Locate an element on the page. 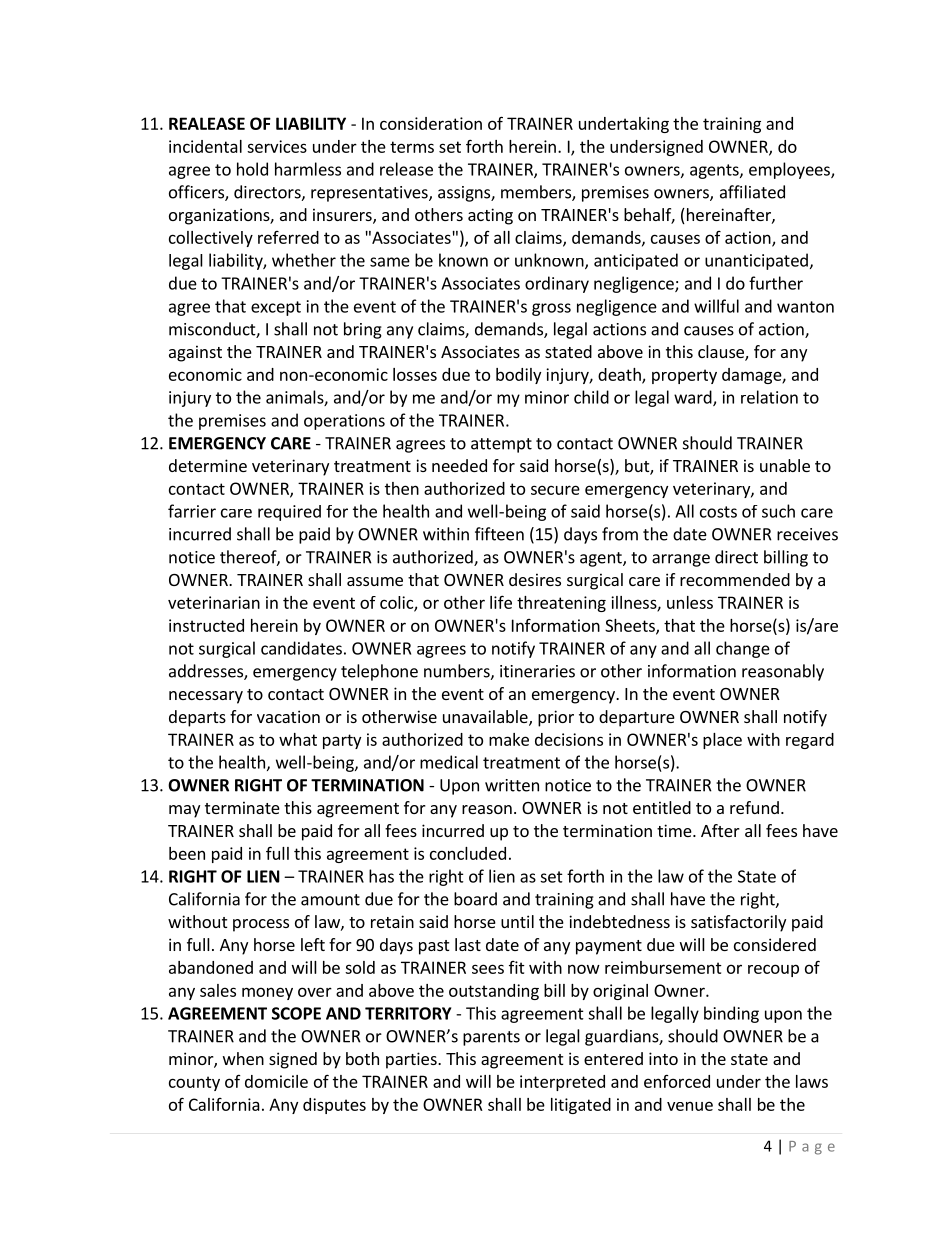 The width and height of the document is (952, 1233). affiliated is located at coordinates (752, 192).
